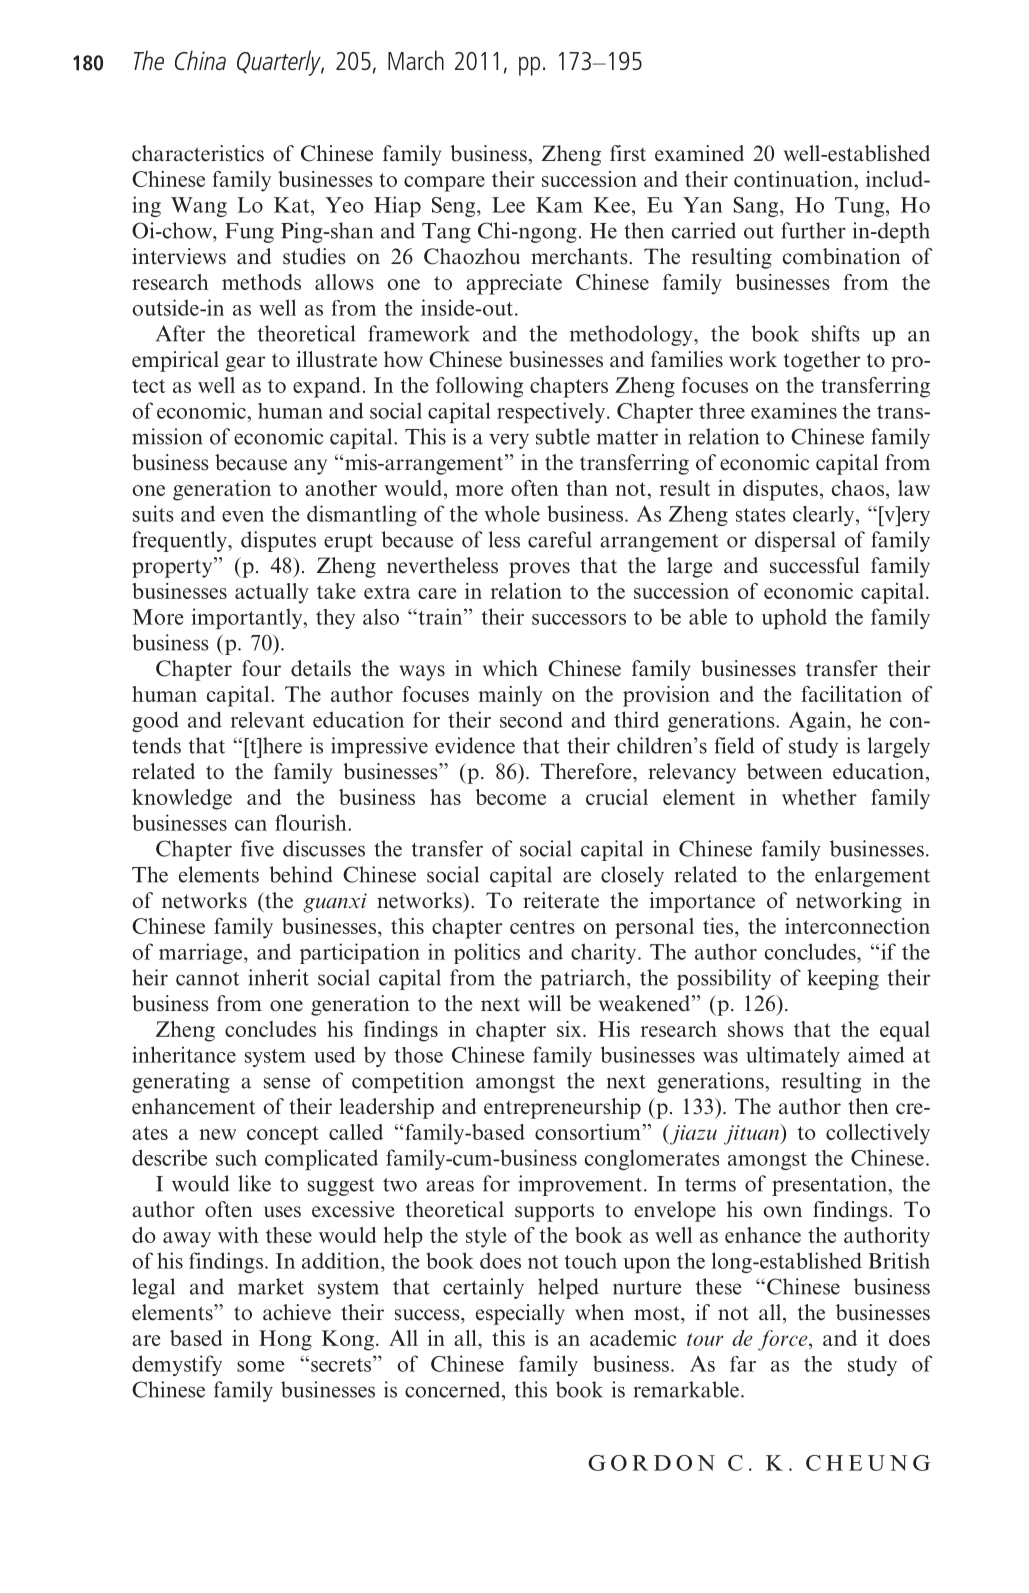 This screenshot has width=1029, height=1593. What do you see at coordinates (628, 153) in the screenshot?
I see `first` at bounding box center [628, 153].
